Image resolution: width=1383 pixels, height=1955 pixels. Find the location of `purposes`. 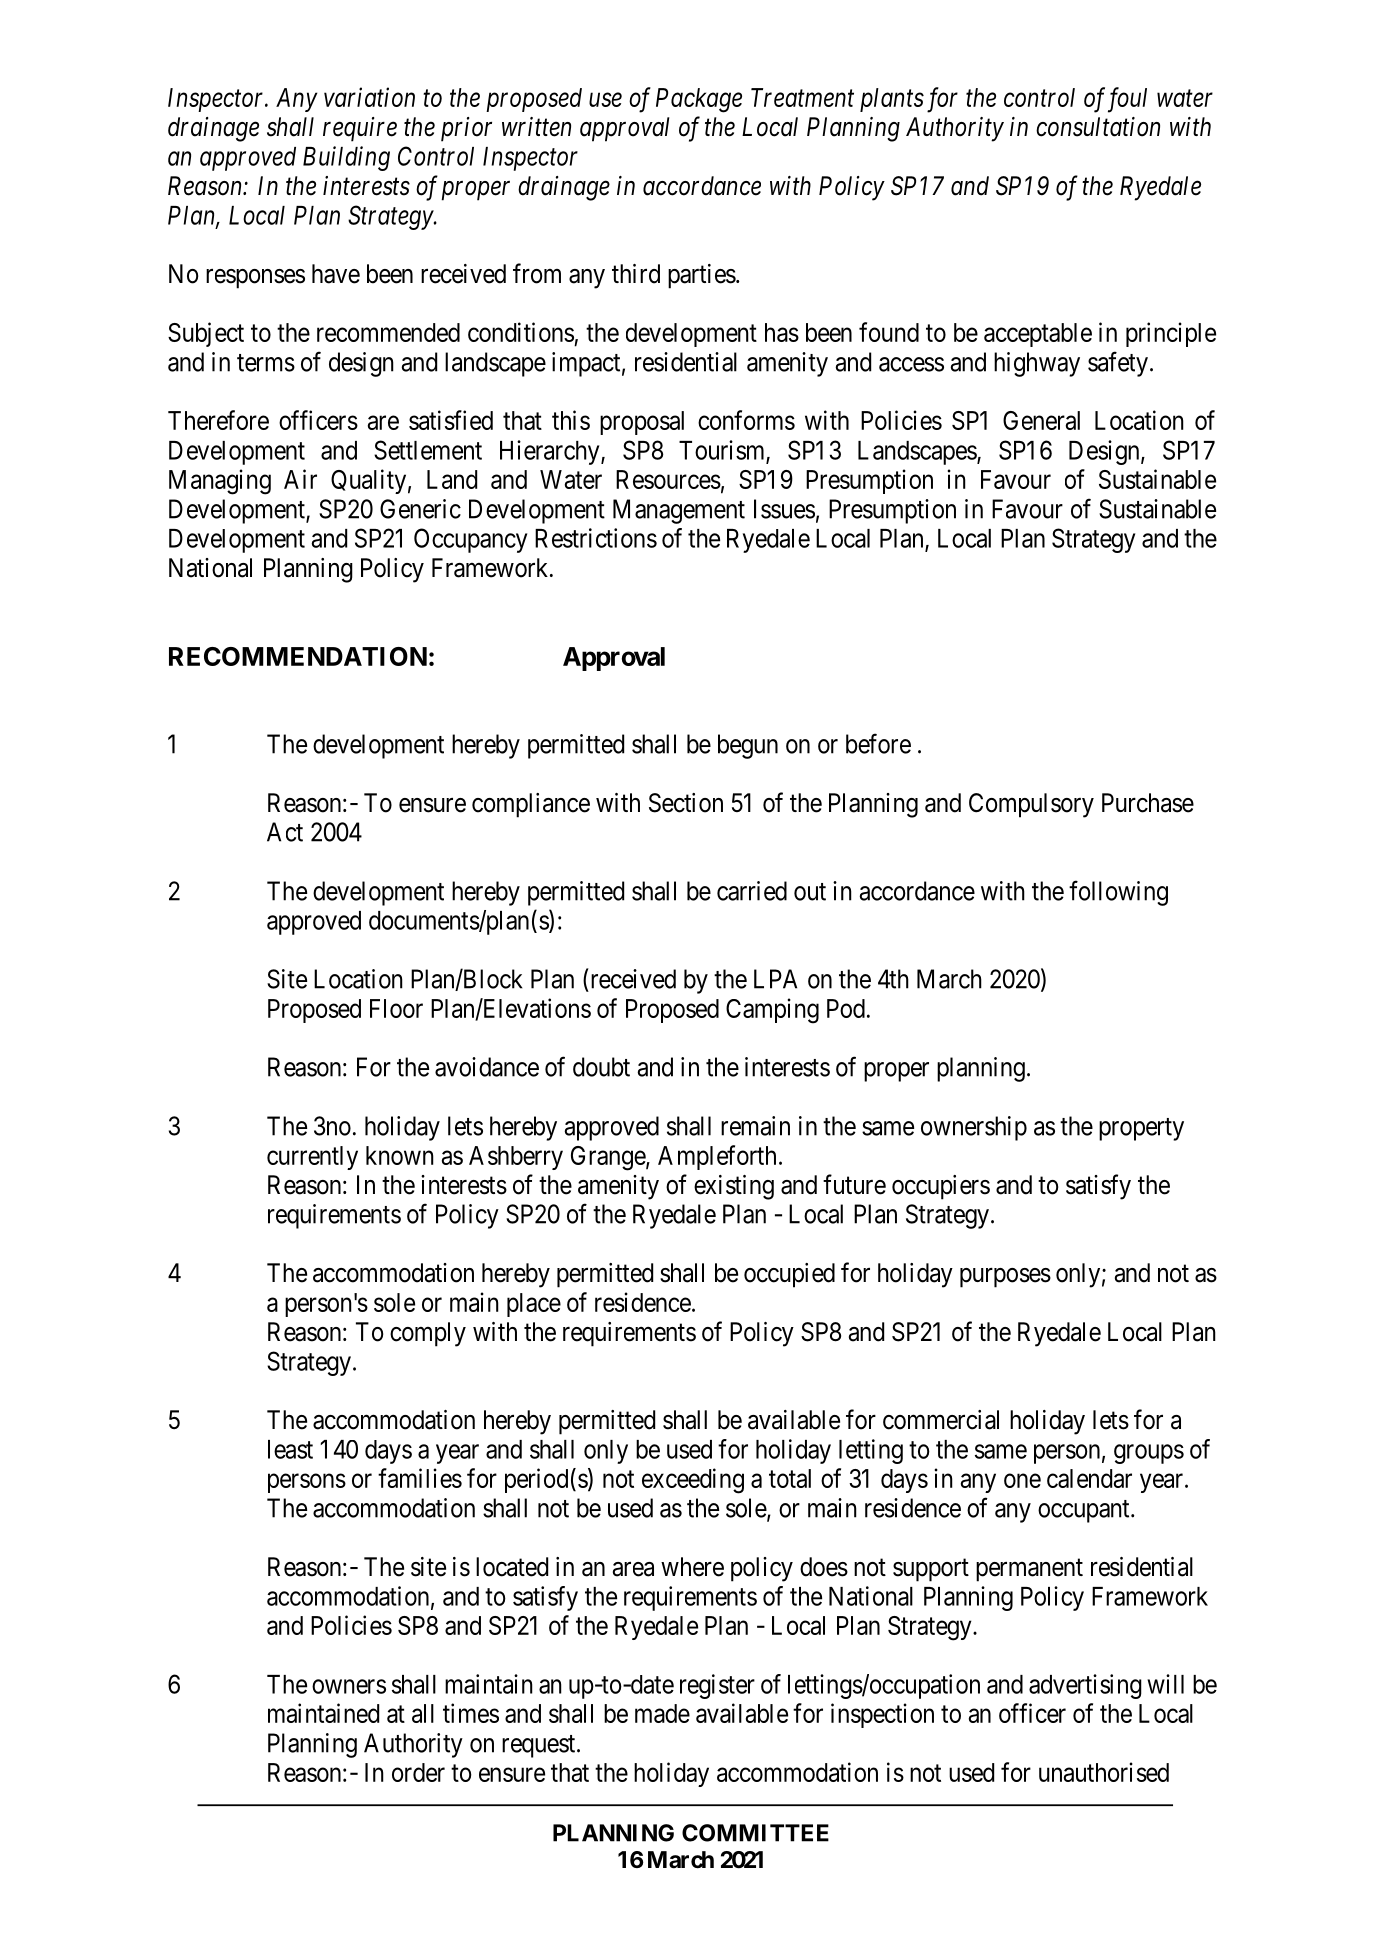

purposes is located at coordinates (1005, 1278).
